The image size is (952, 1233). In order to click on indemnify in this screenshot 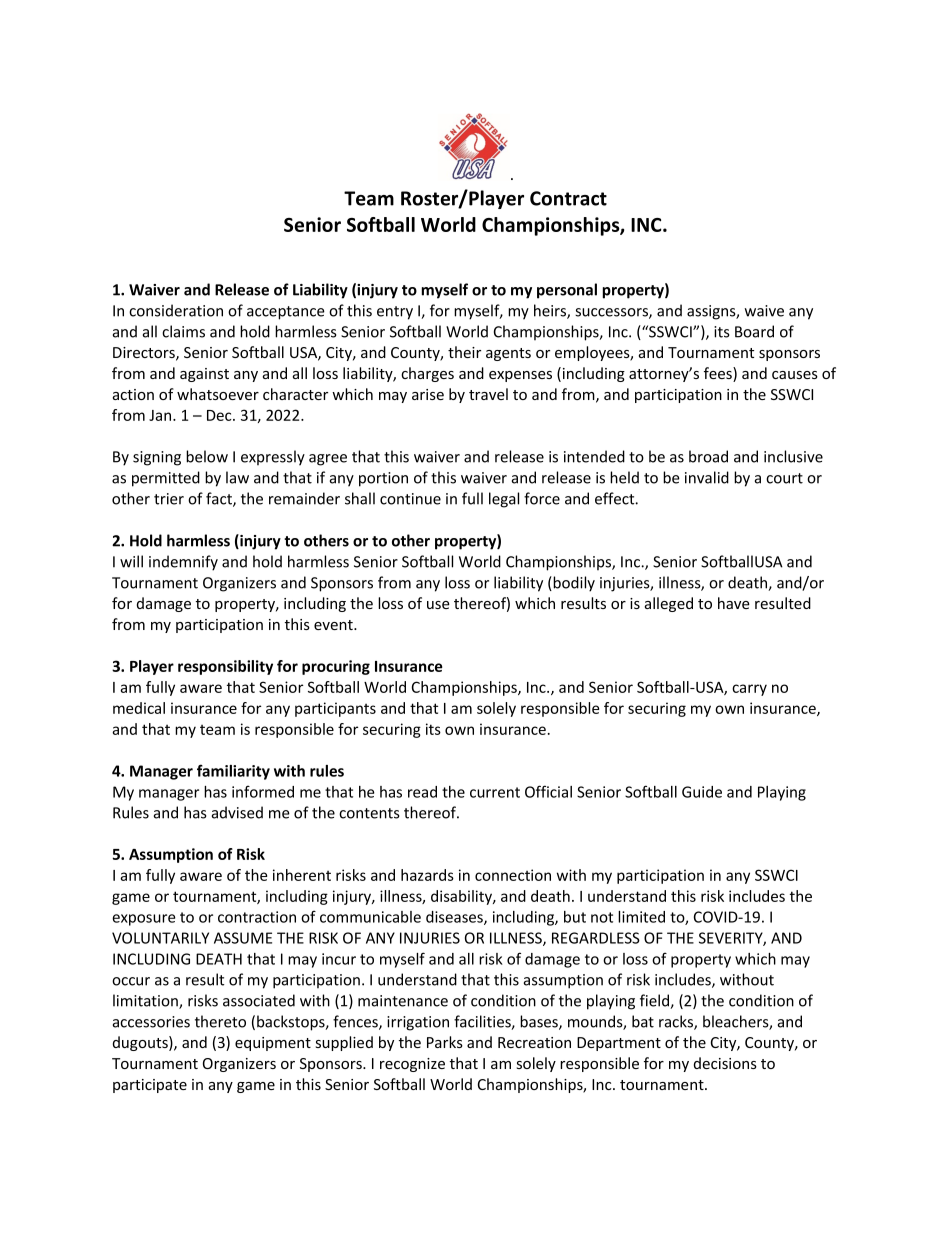, I will do `click(183, 563)`.
